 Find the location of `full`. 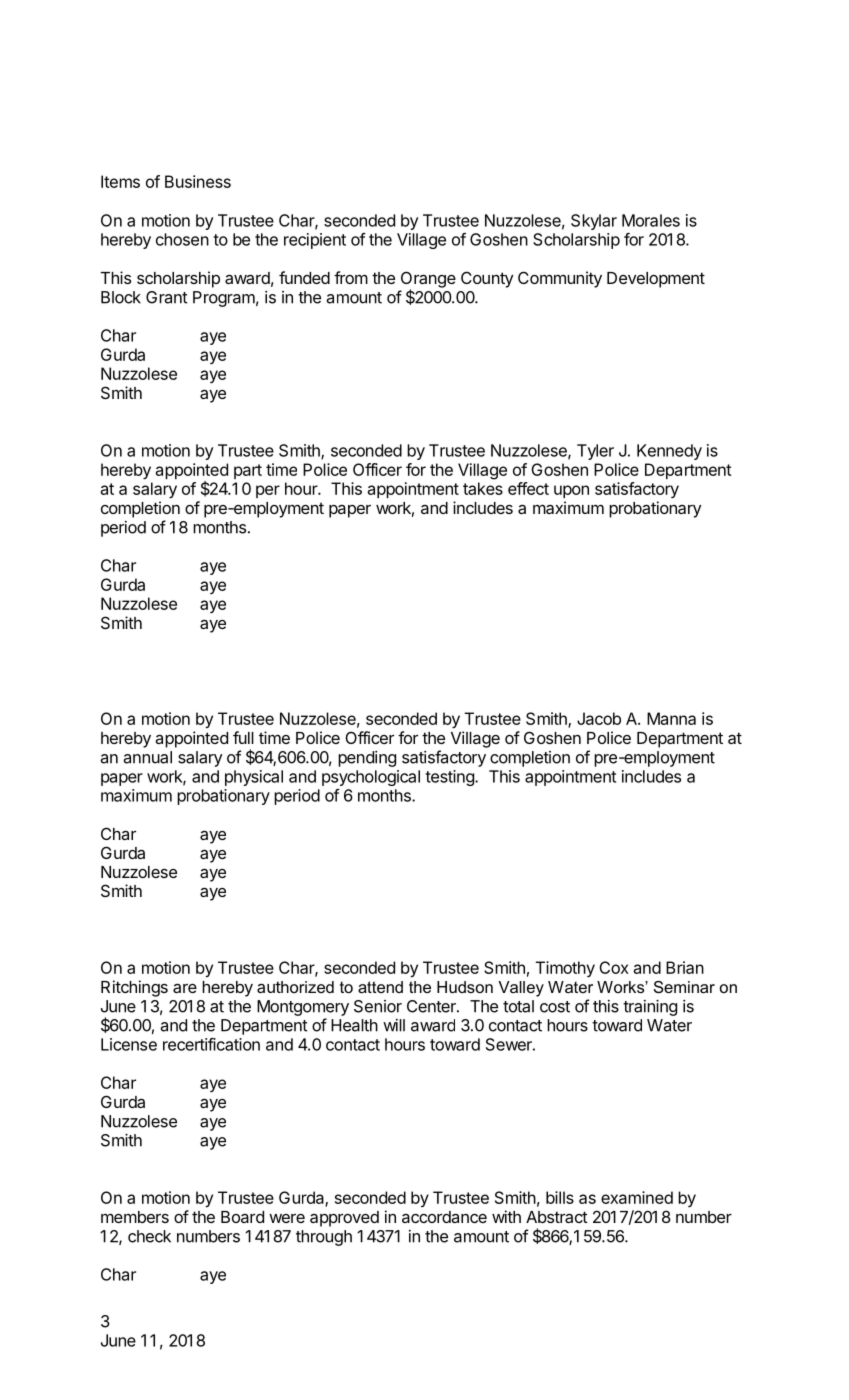

full is located at coordinates (243, 737).
